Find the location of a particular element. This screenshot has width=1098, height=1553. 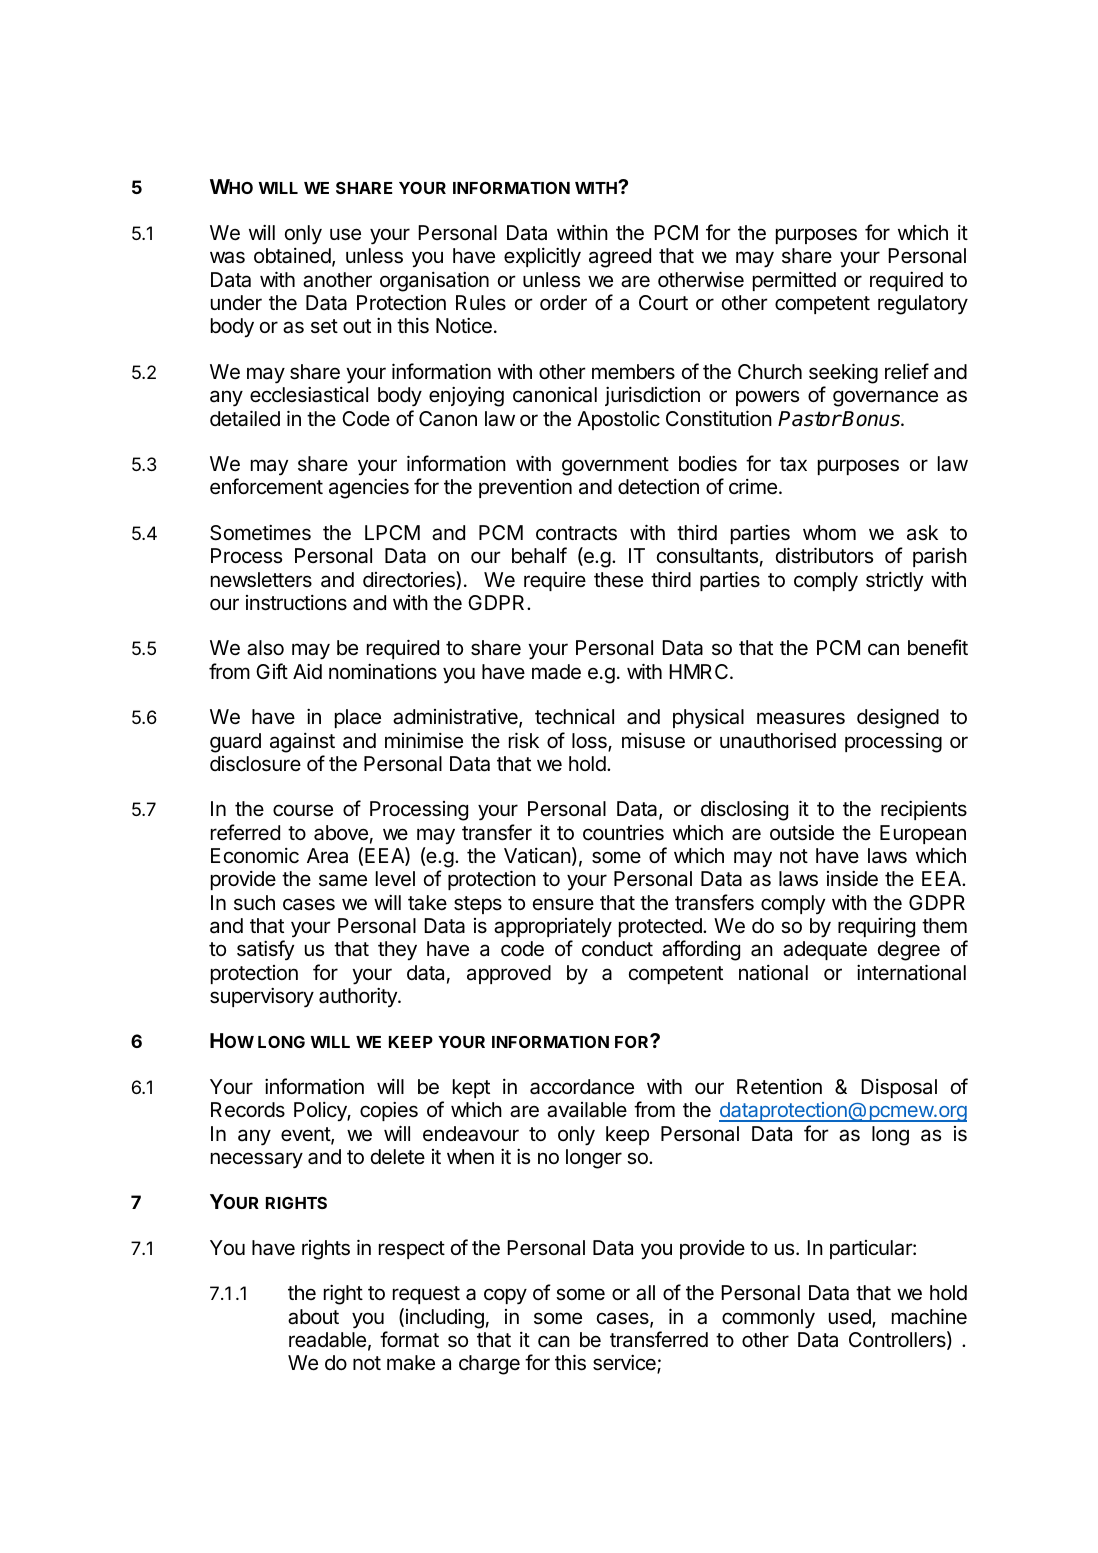

designed is located at coordinates (898, 719).
